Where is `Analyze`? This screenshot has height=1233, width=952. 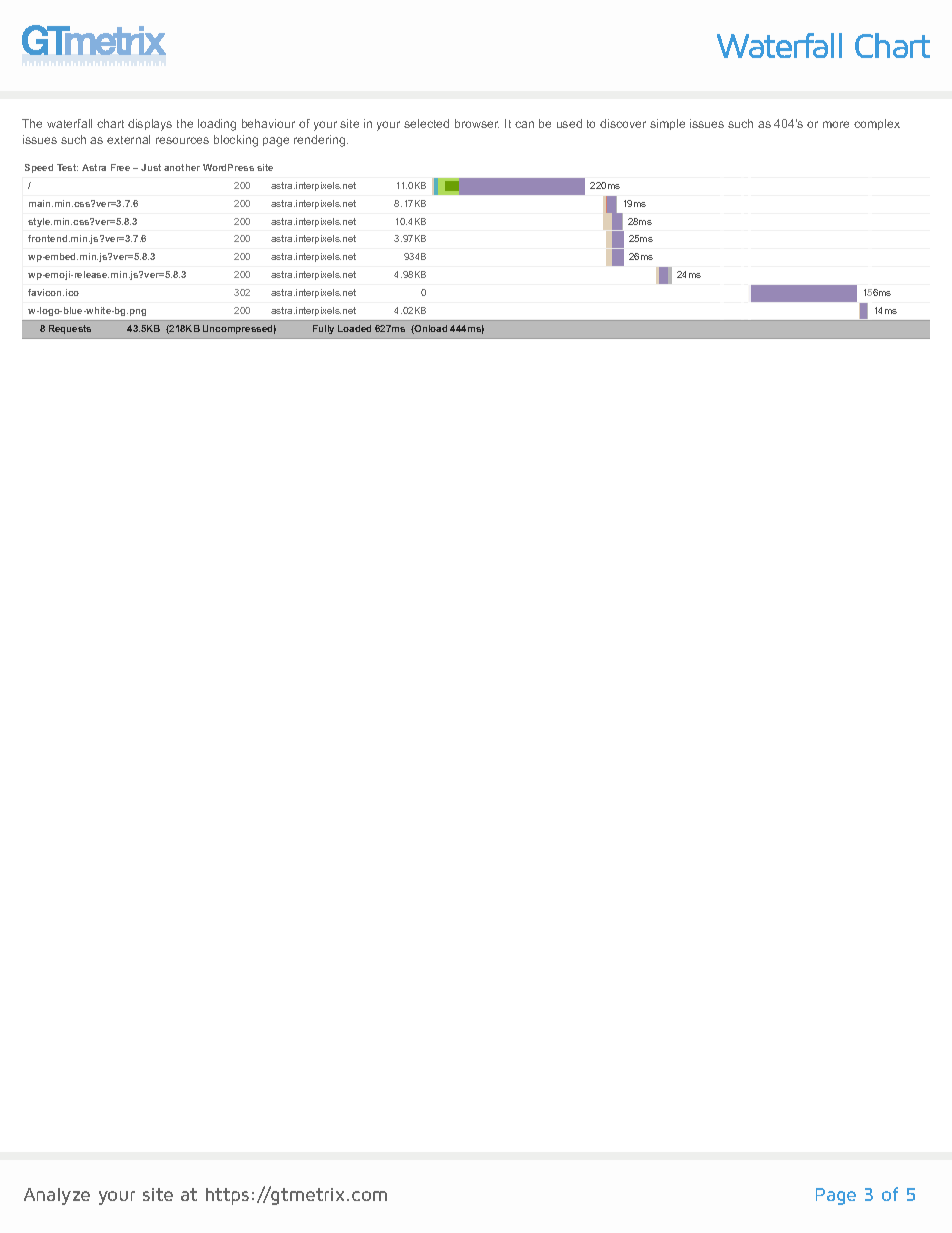 Analyze is located at coordinates (57, 1196).
